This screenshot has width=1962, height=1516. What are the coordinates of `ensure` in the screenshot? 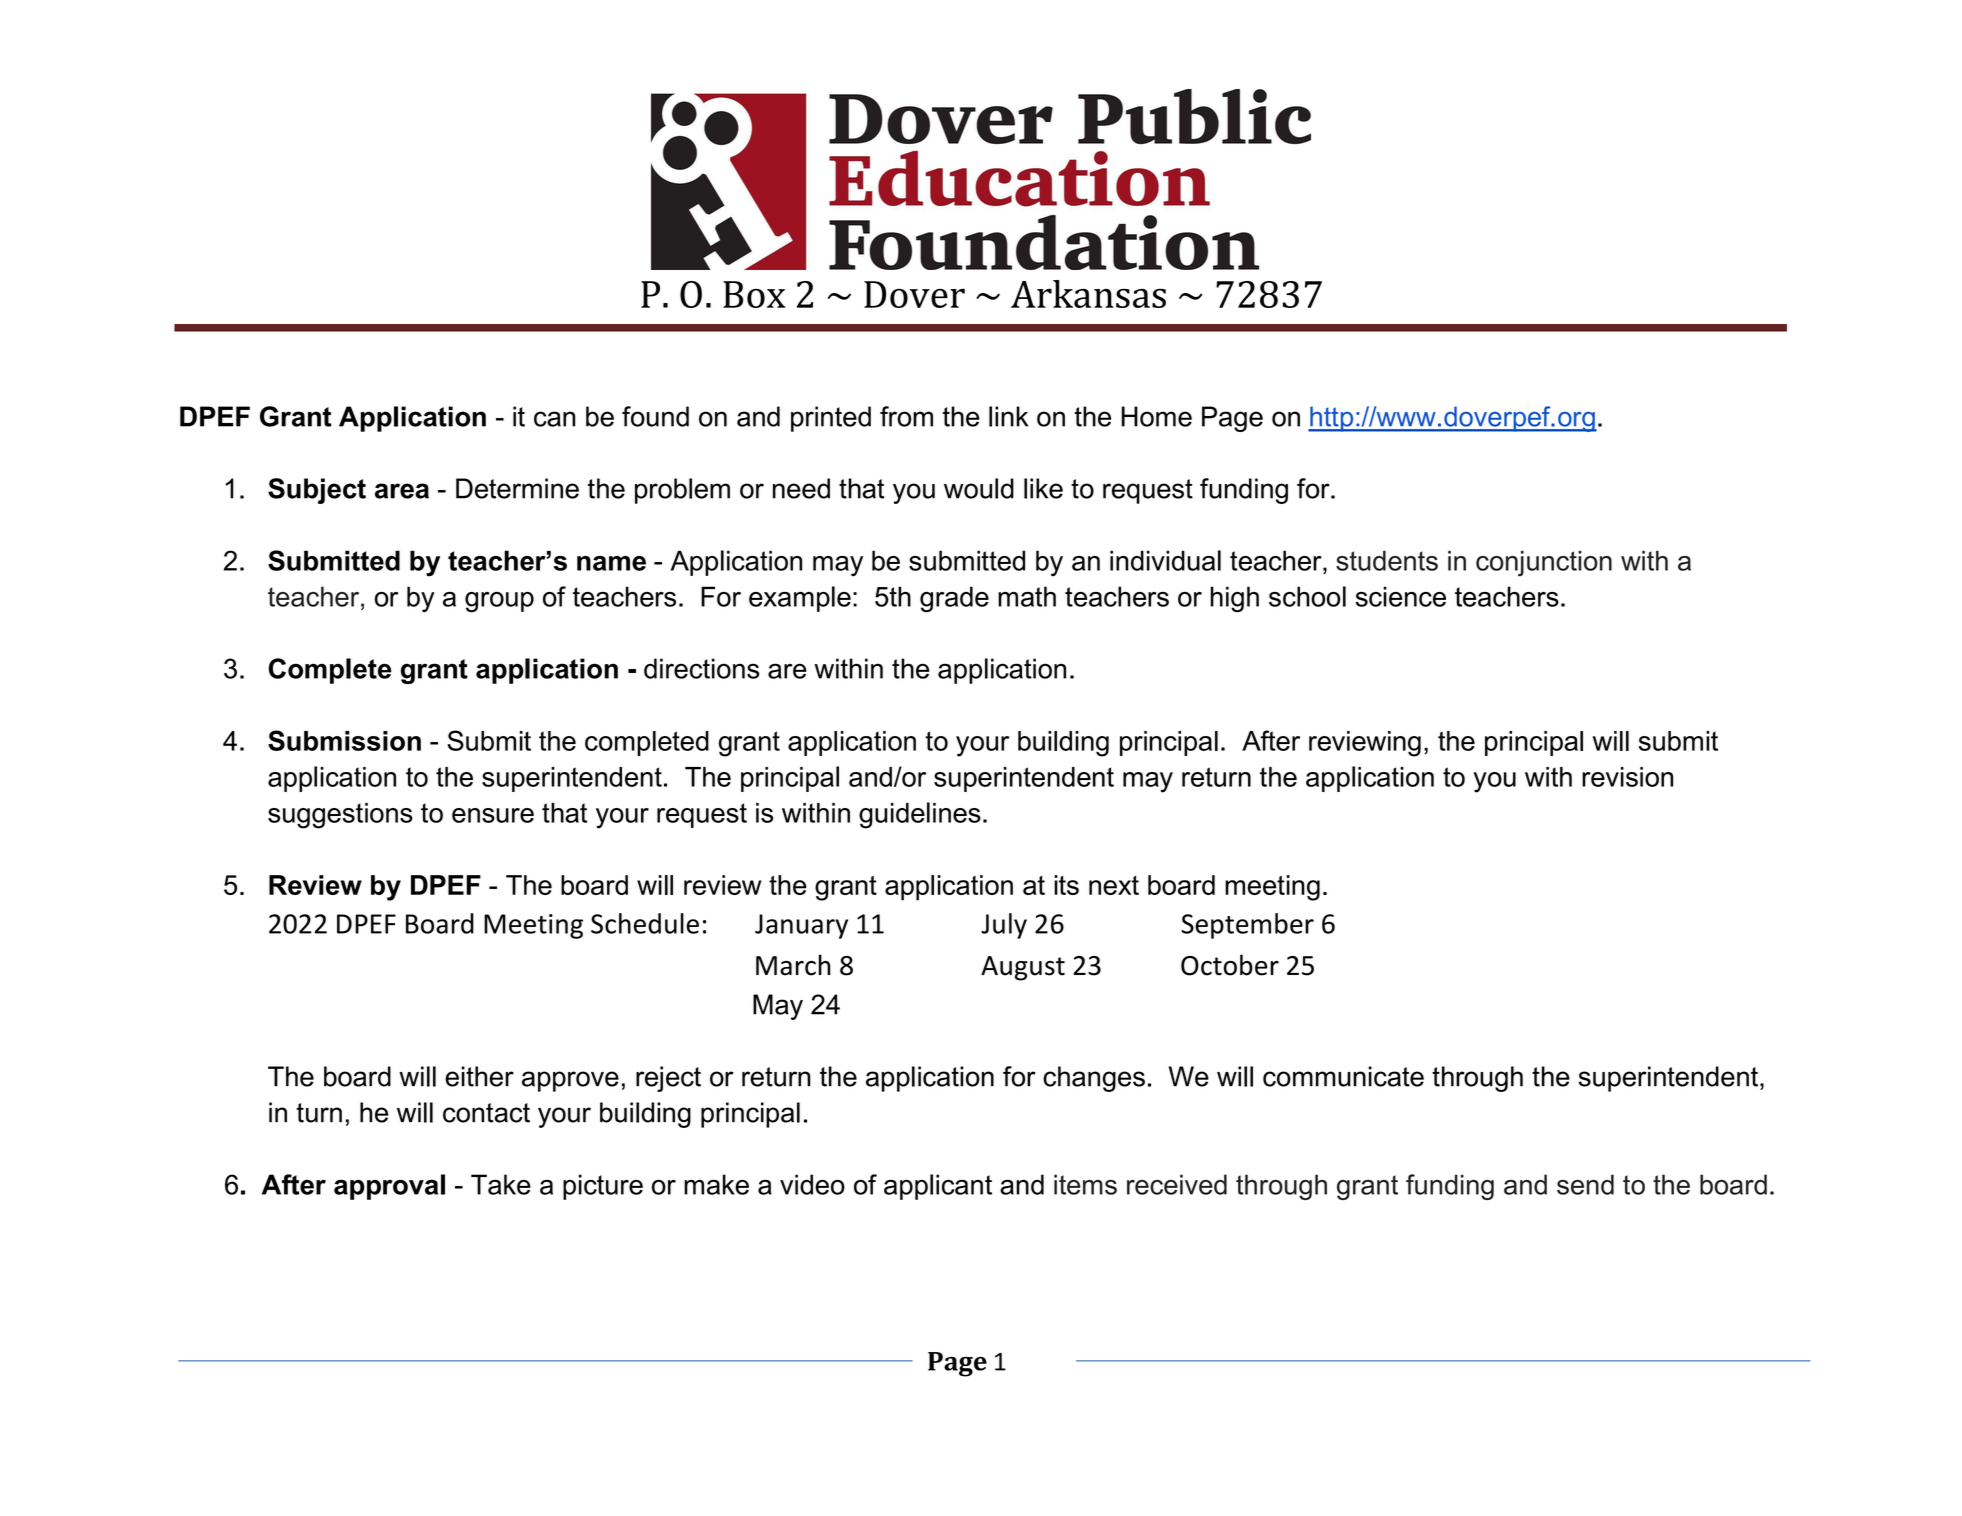 It's located at (493, 815).
